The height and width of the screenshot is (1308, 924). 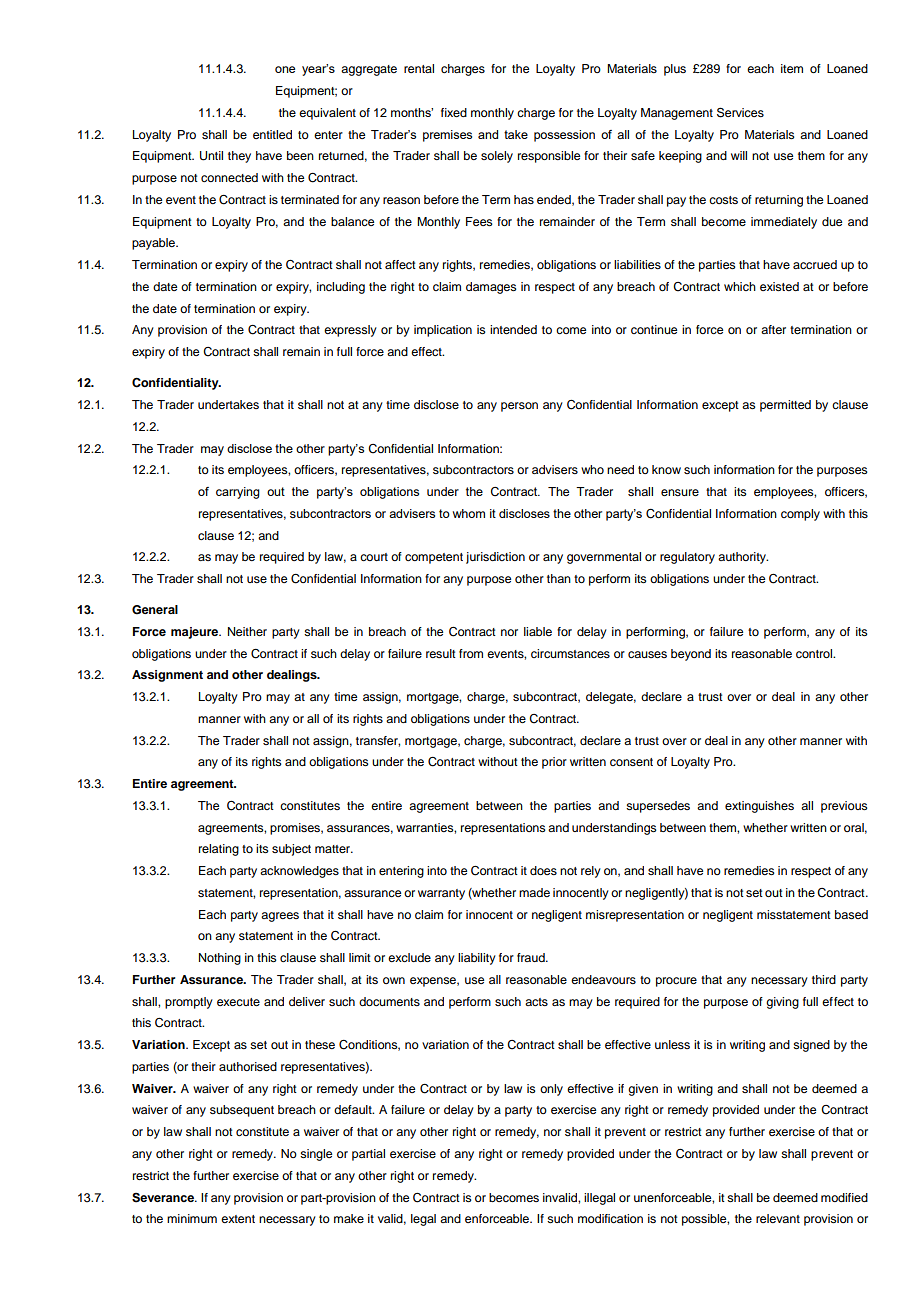 What do you see at coordinates (454, 112) in the screenshot?
I see `fixed` at bounding box center [454, 112].
